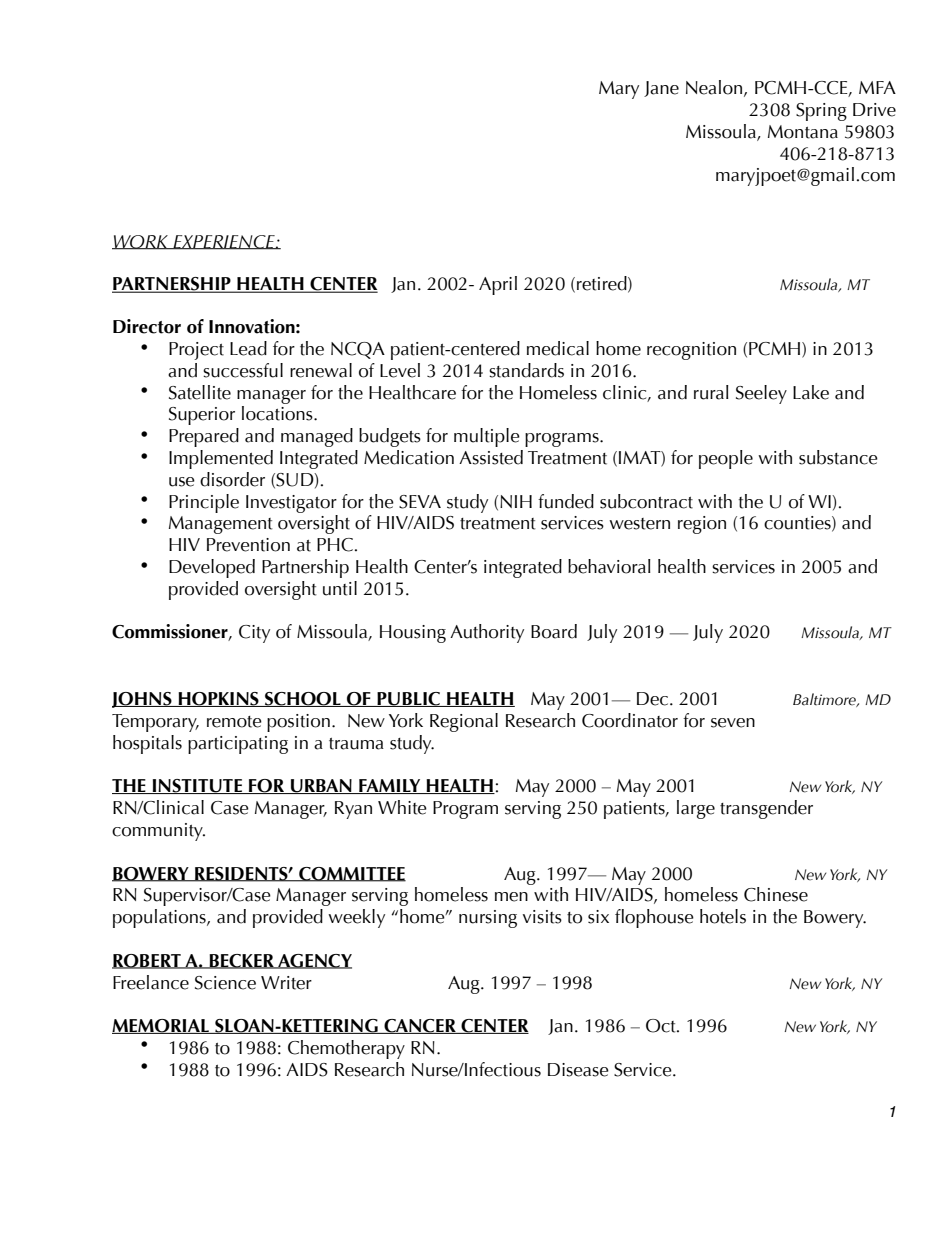 This image has width=952, height=1233. I want to click on nursing, so click(488, 919).
